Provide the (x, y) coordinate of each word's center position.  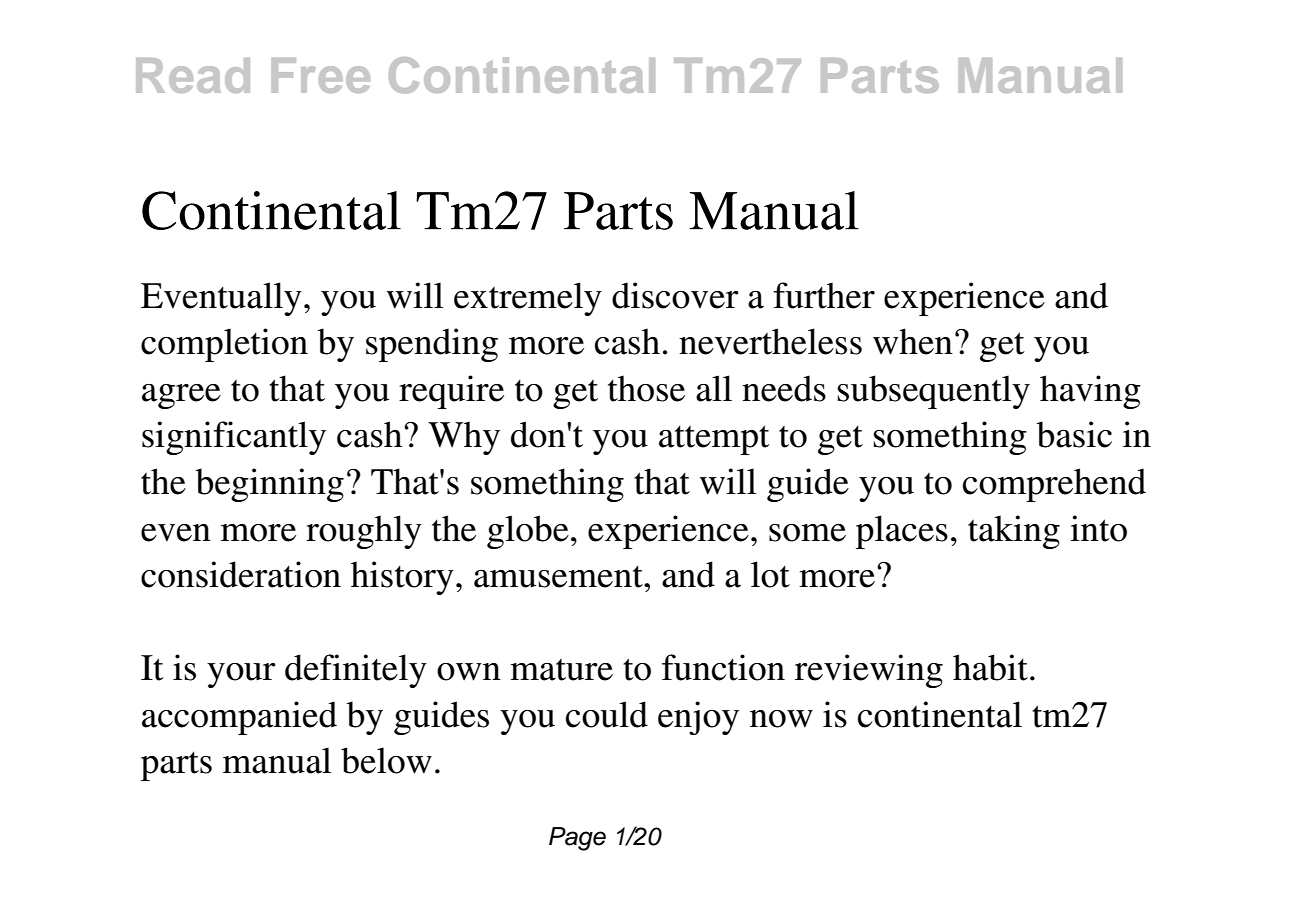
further (824, 295)
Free (321, 75)
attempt (714, 440)
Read (193, 75)
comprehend (1054, 485)
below (386, 760)
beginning (269, 485)
